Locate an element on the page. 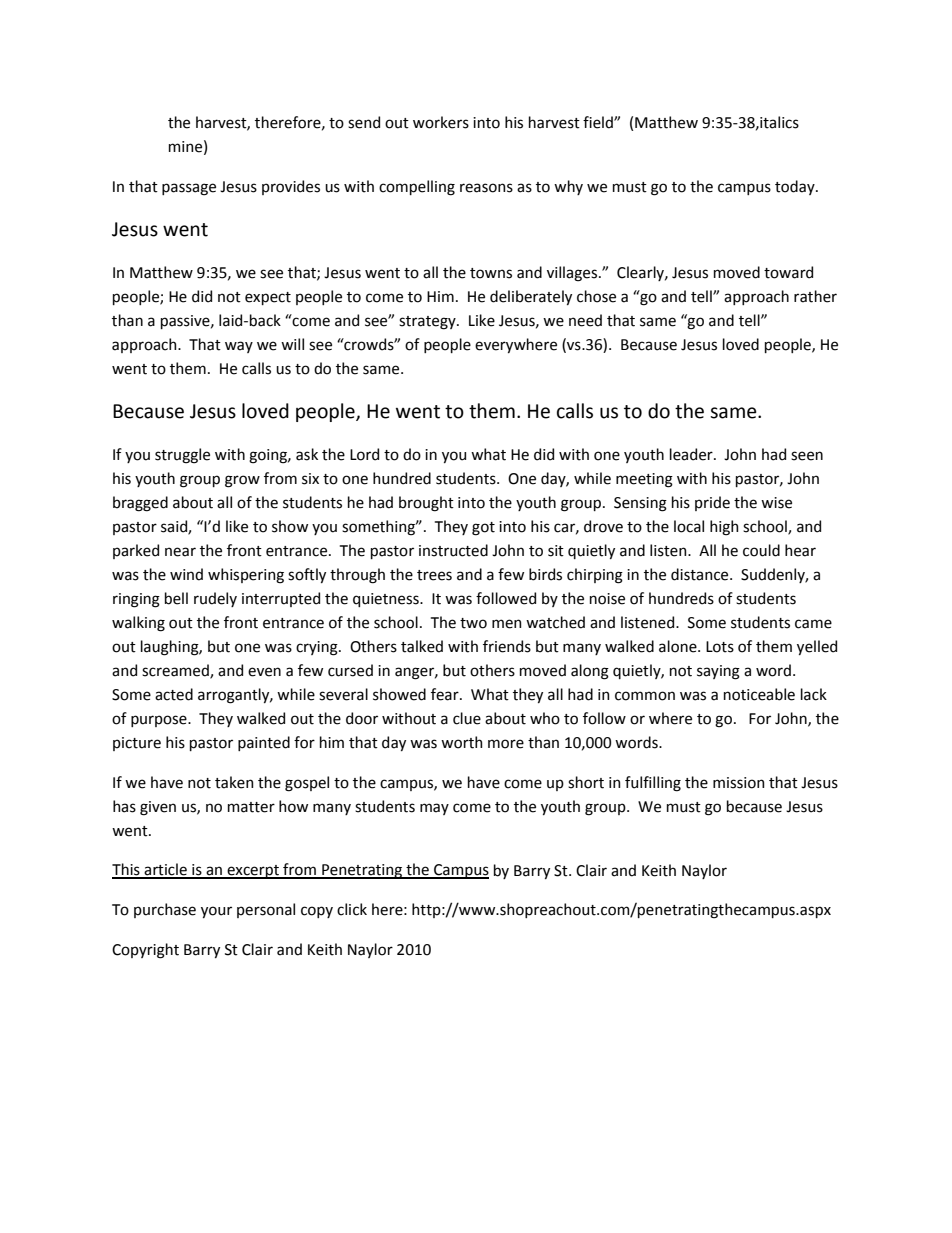 This image has width=952, height=1233. click is located at coordinates (352, 909).
